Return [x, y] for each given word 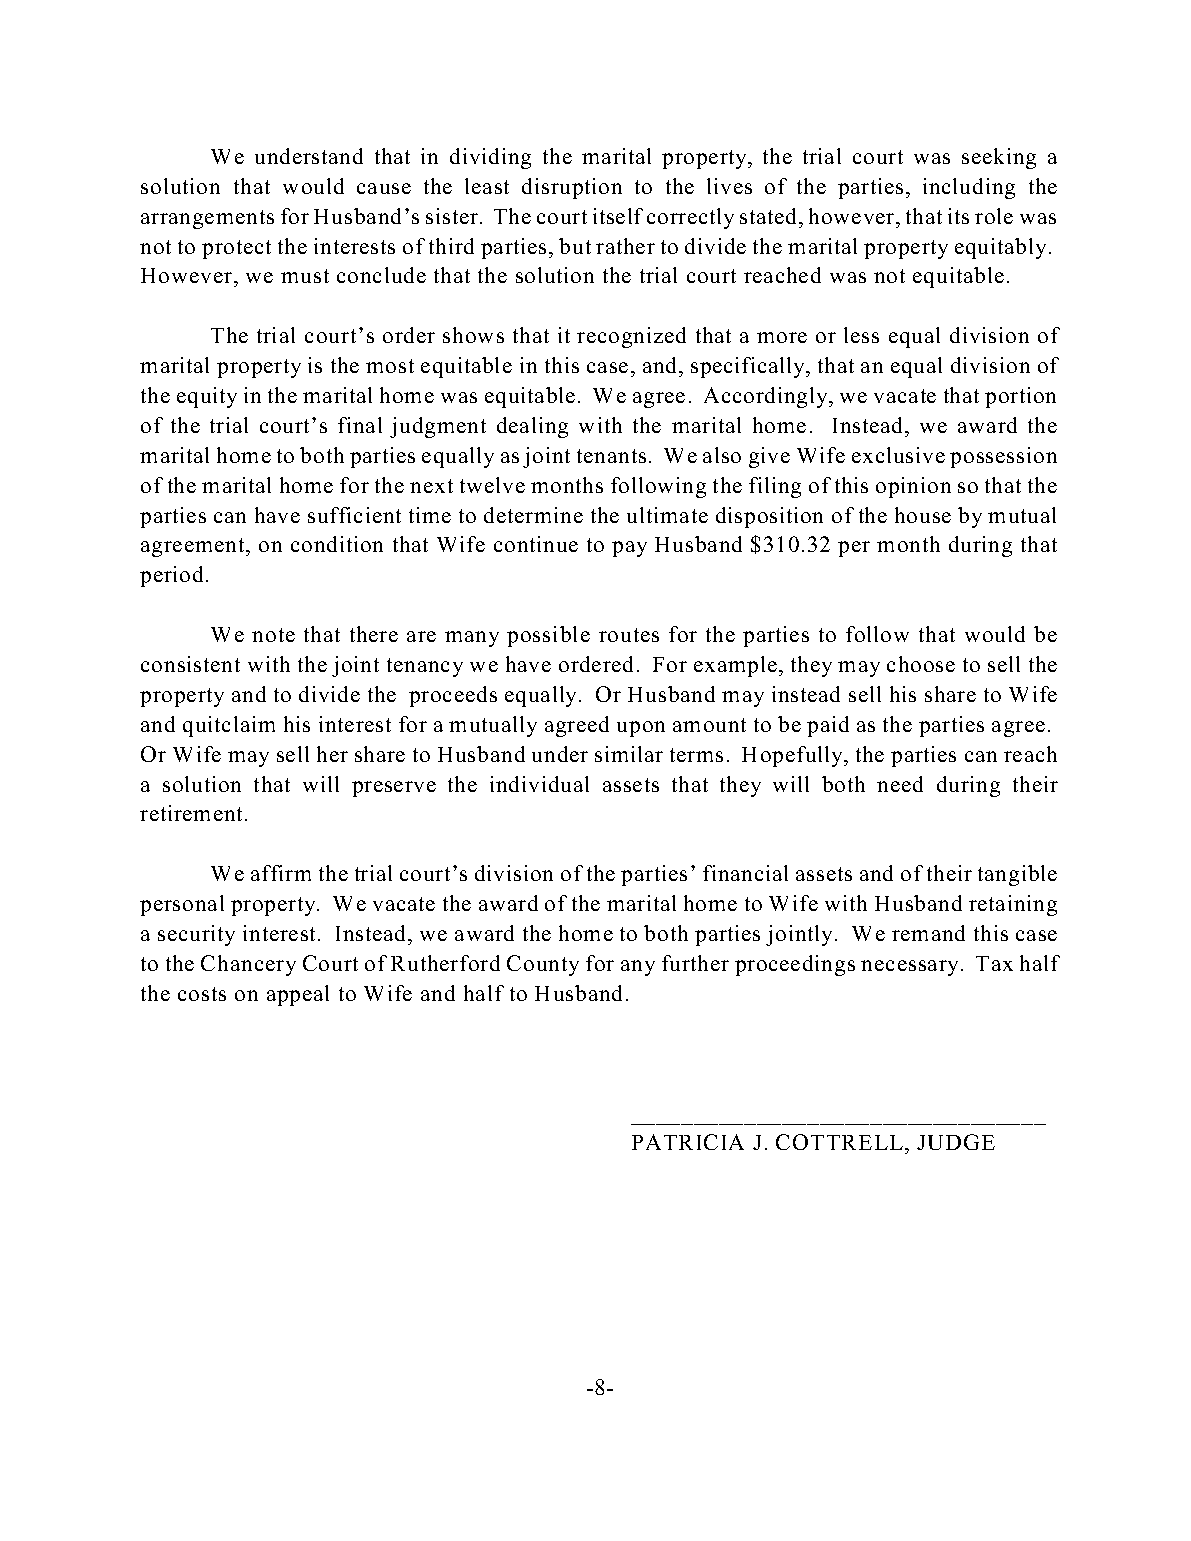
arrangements [207, 219]
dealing [532, 427]
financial [745, 873]
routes [629, 635]
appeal [298, 995]
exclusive [898, 455]
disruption [572, 188]
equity [207, 397]
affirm [281, 873]
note [273, 635]
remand [928, 933]
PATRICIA [688, 1142]
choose [921, 664]
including [969, 188]
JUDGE [956, 1142]
